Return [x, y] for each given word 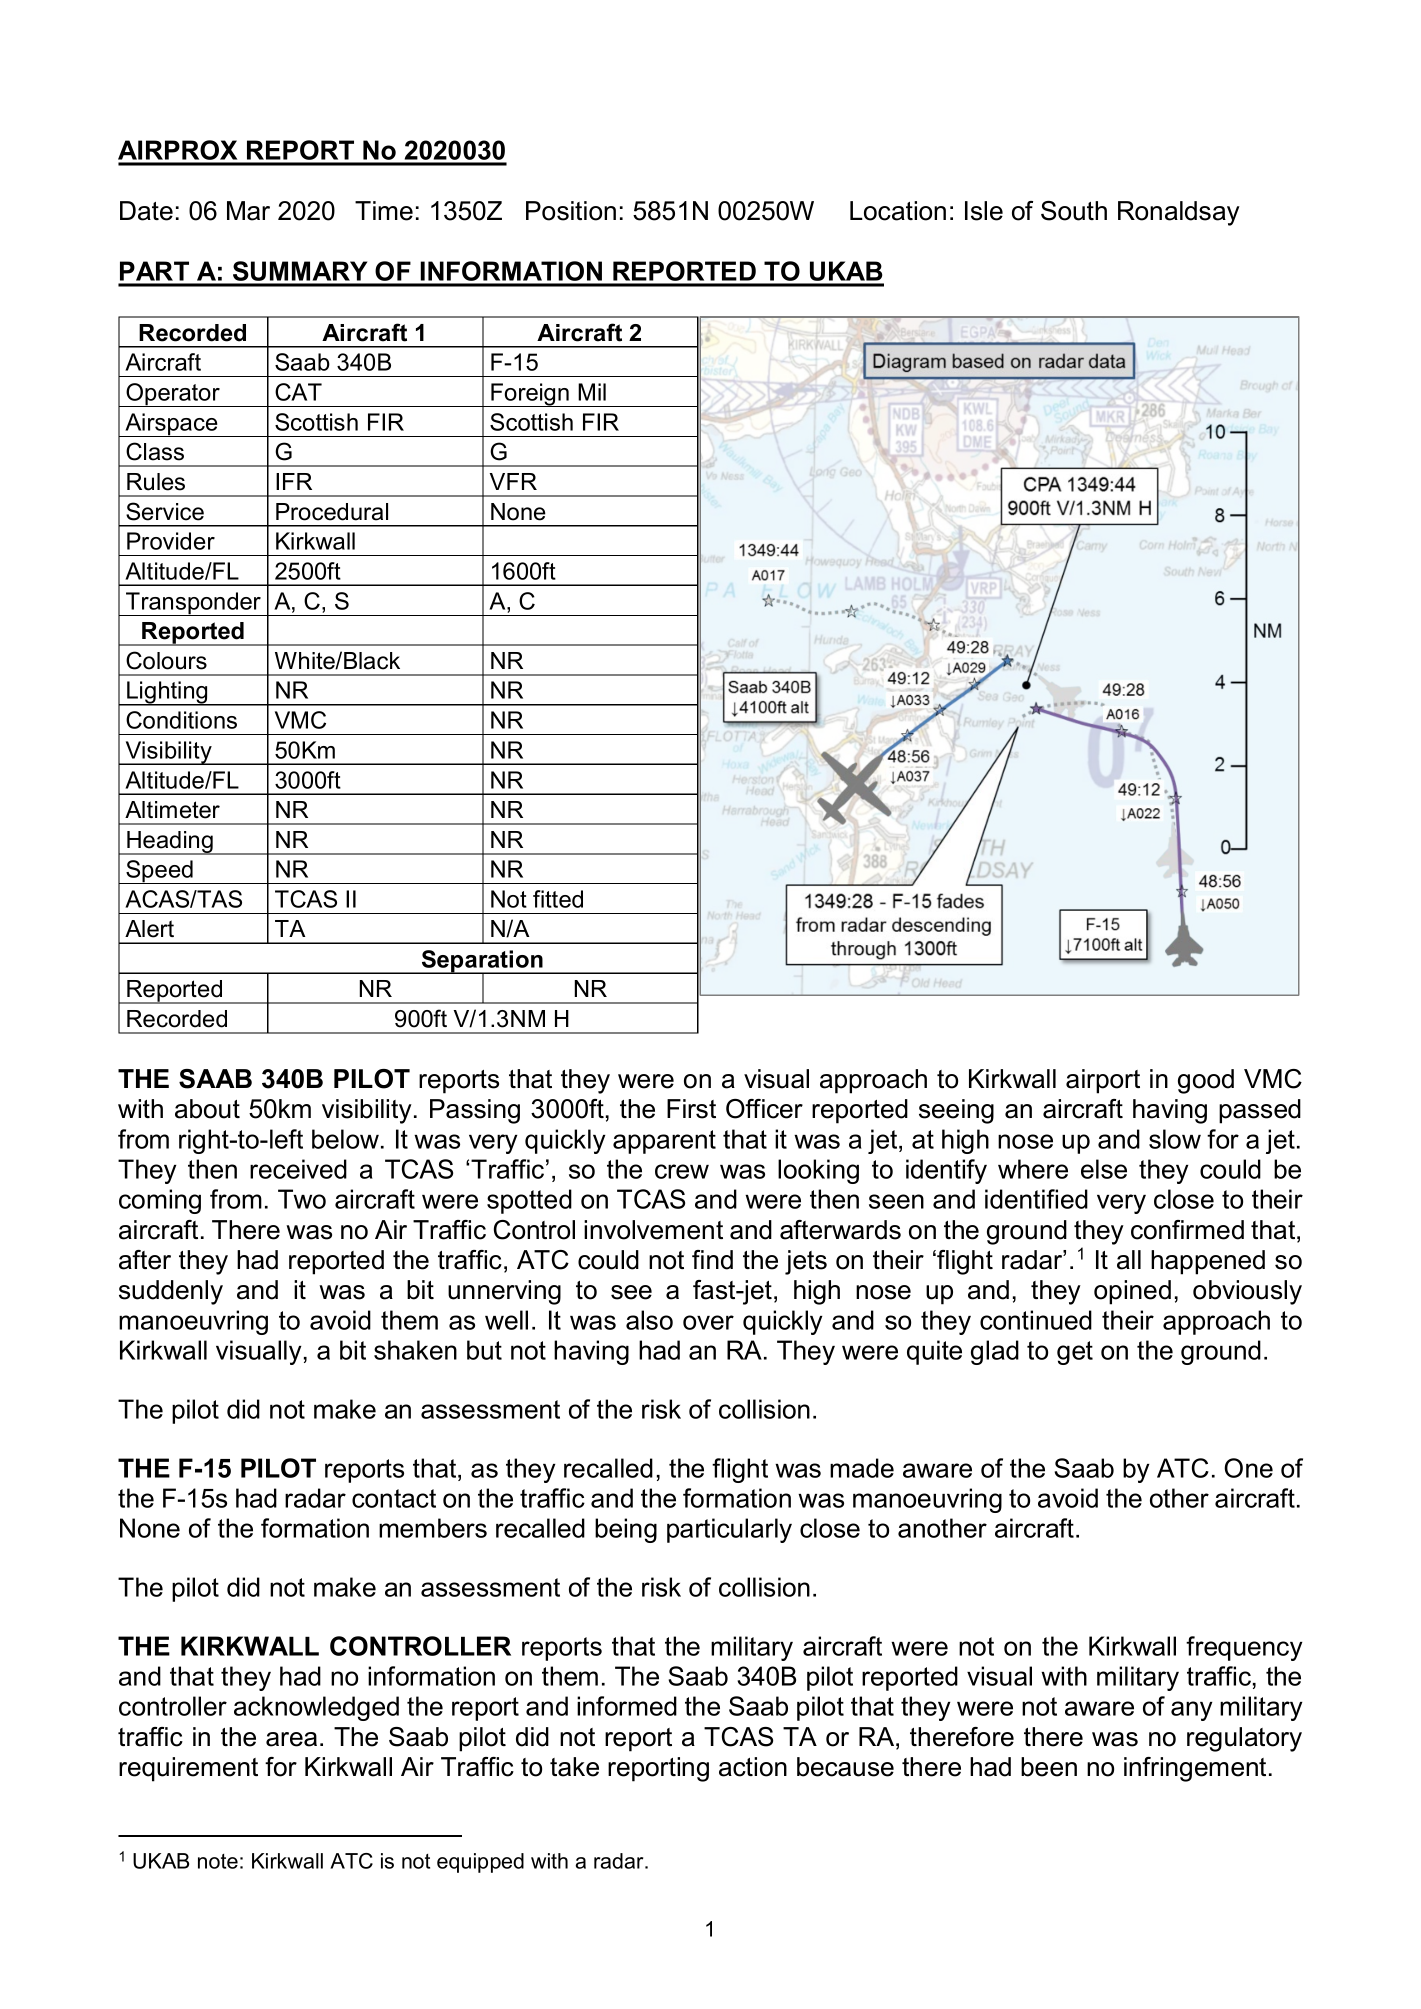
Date [146, 211]
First [691, 1109]
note [218, 1861]
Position [571, 211]
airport [1103, 1081]
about [207, 1109]
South [1074, 211]
